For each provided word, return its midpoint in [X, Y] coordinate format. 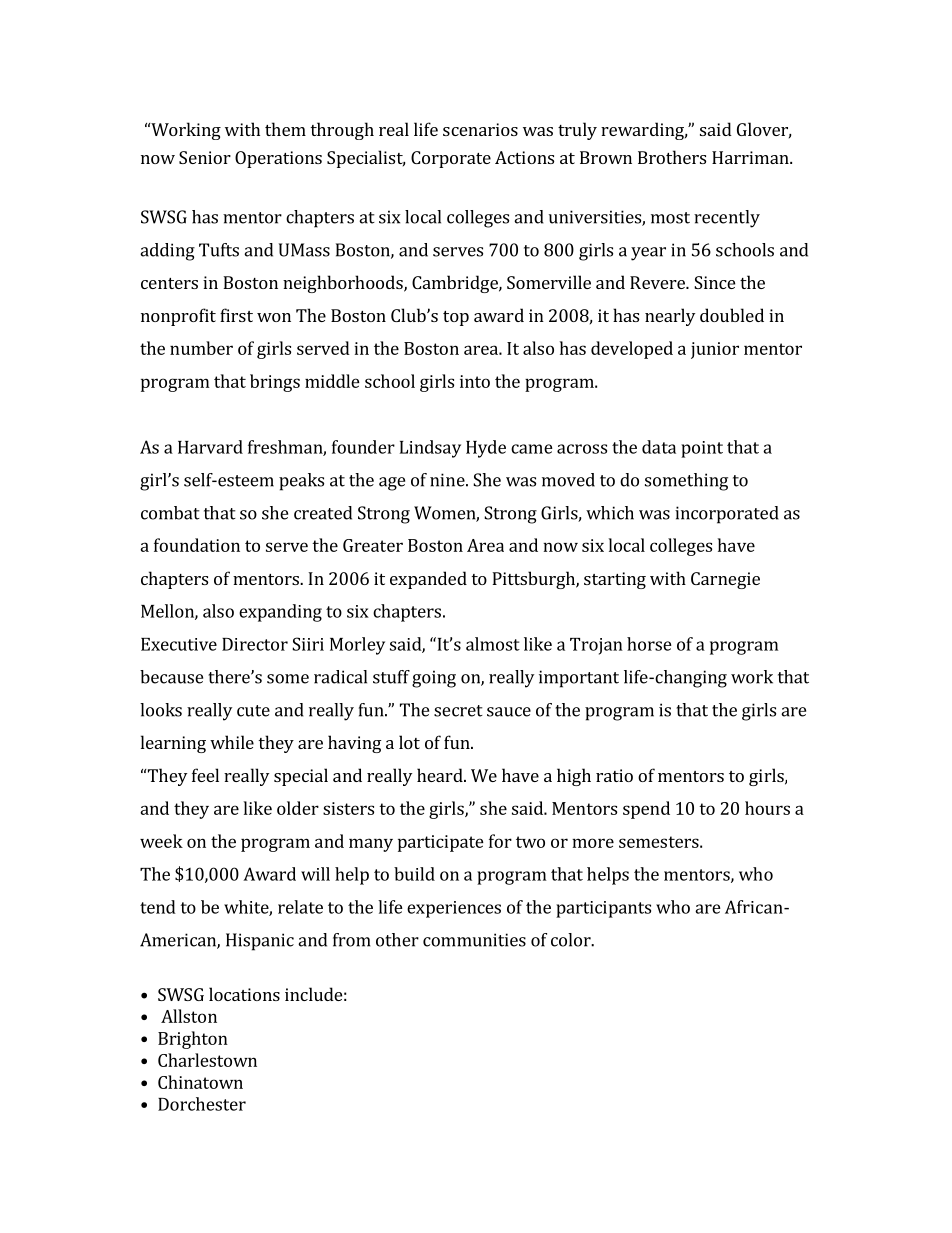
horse [649, 644]
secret [458, 711]
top [456, 318]
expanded [428, 580]
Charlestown [207, 1060]
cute [253, 711]
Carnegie [725, 580]
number [201, 348]
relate [300, 907]
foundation [197, 545]
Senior [205, 157]
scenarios [480, 129]
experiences [454, 909]
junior [715, 350]
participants [603, 909]
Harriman [751, 157]
